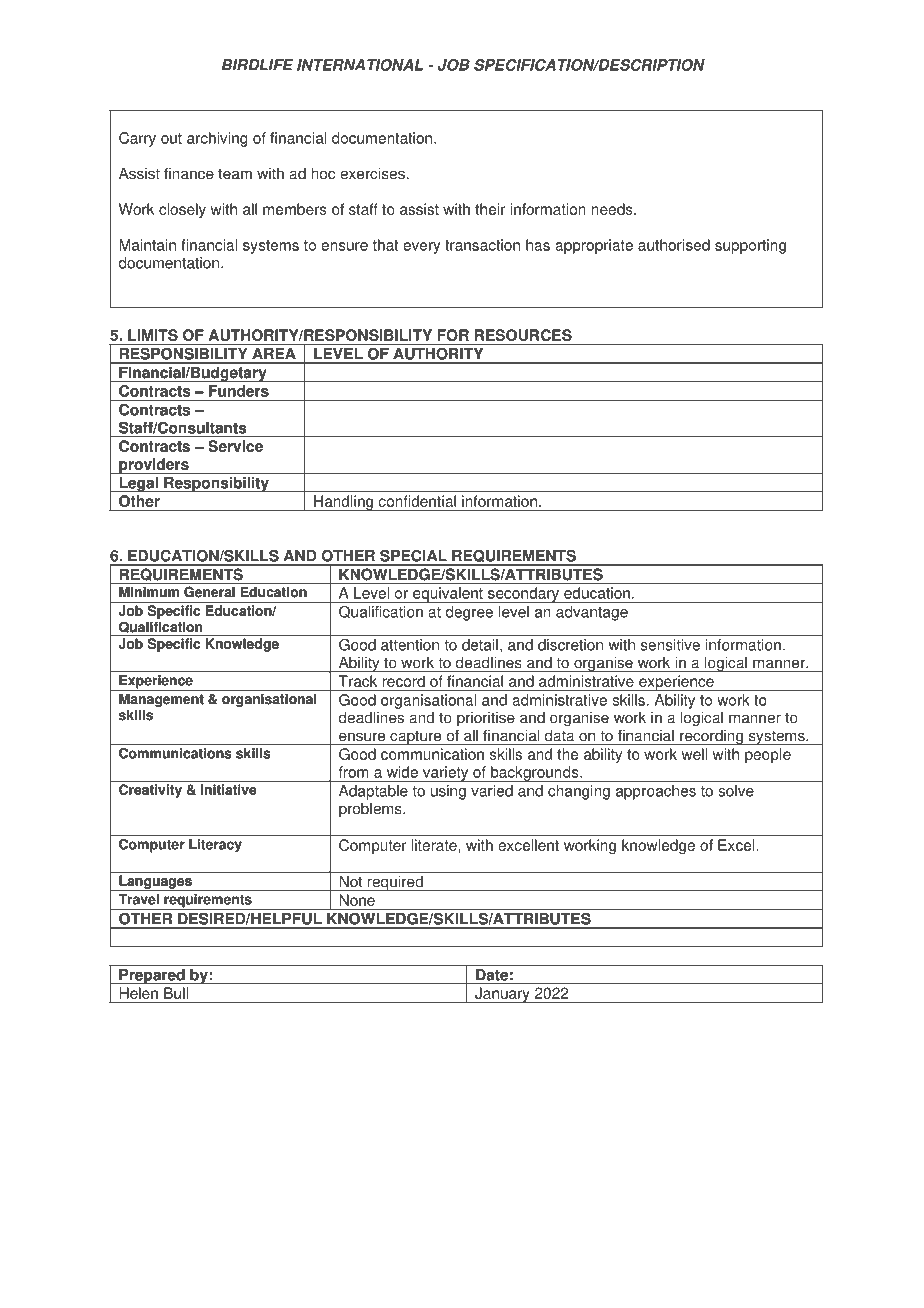 This page has width=924, height=1308. What do you see at coordinates (421, 248) in the page?
I see `every` at bounding box center [421, 248].
